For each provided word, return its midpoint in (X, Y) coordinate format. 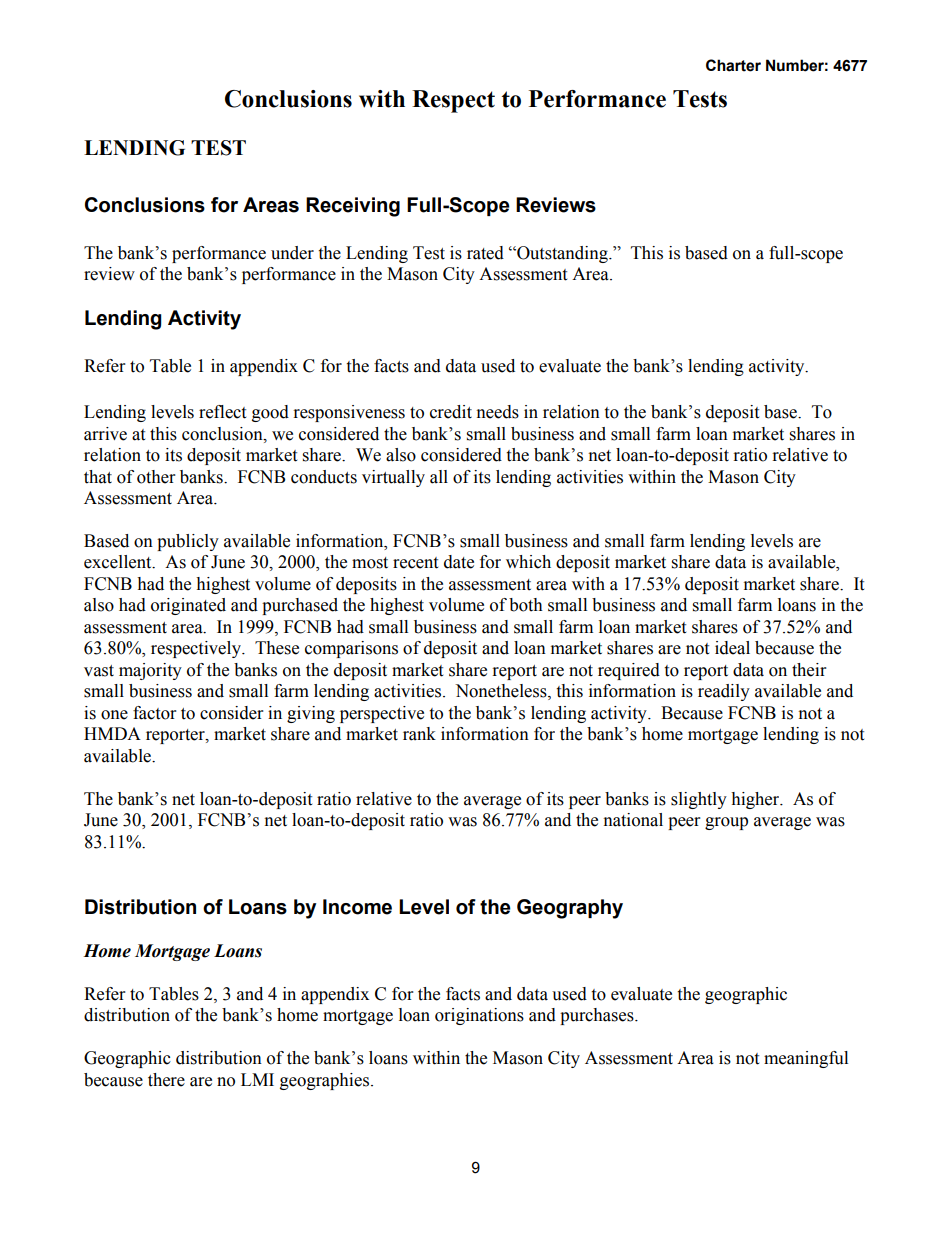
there (166, 1080)
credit (451, 412)
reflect (222, 412)
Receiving (353, 207)
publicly (188, 542)
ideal (732, 648)
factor (154, 713)
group (726, 823)
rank (419, 734)
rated (485, 253)
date (459, 562)
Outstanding (562, 254)
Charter (733, 65)
